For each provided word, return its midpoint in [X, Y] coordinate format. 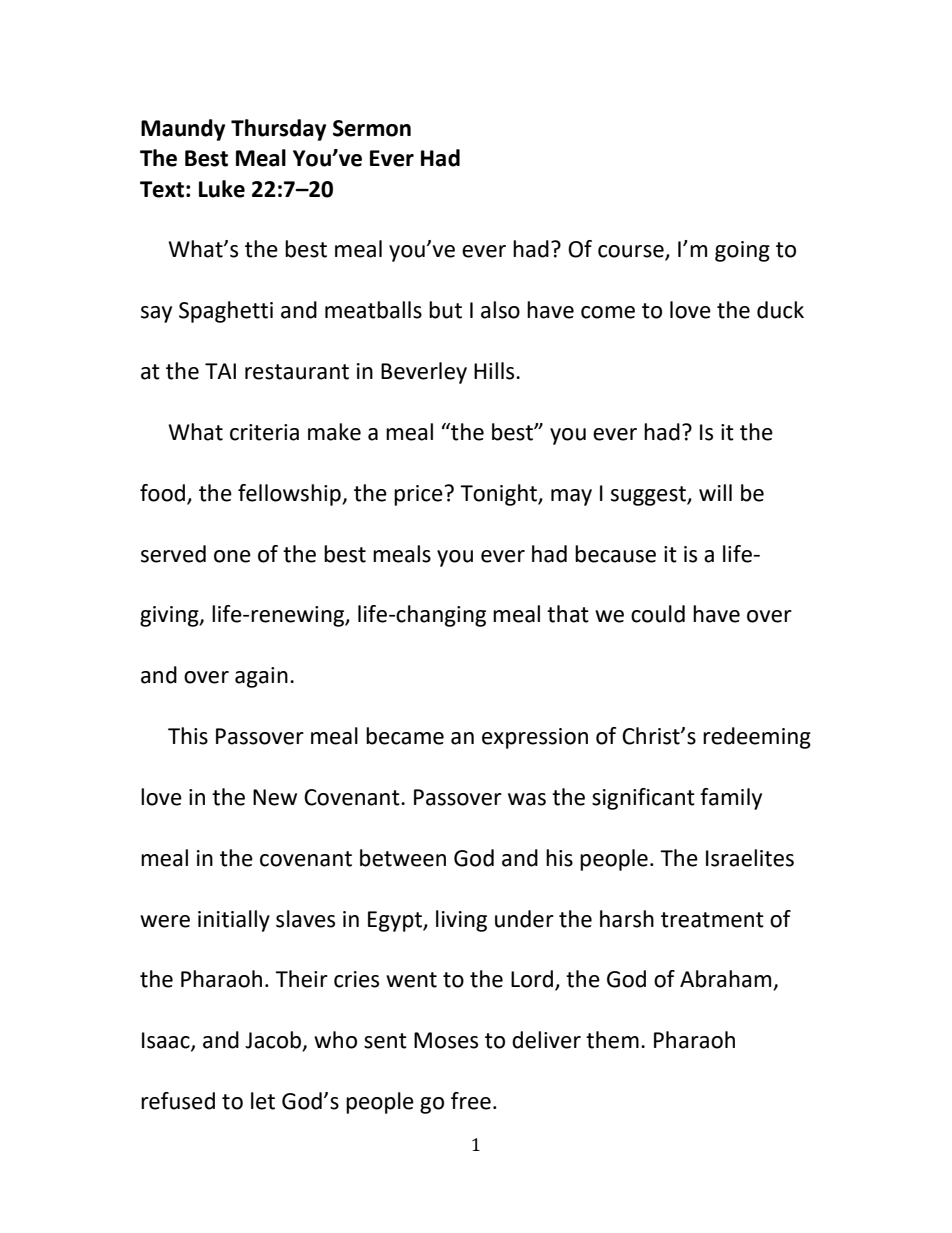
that [568, 614]
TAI [220, 371]
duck [780, 310]
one [232, 556]
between [403, 858]
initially [234, 921]
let [263, 1101]
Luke [222, 189]
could [658, 614]
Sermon [372, 128]
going [742, 251]
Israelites [750, 858]
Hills [495, 371]
